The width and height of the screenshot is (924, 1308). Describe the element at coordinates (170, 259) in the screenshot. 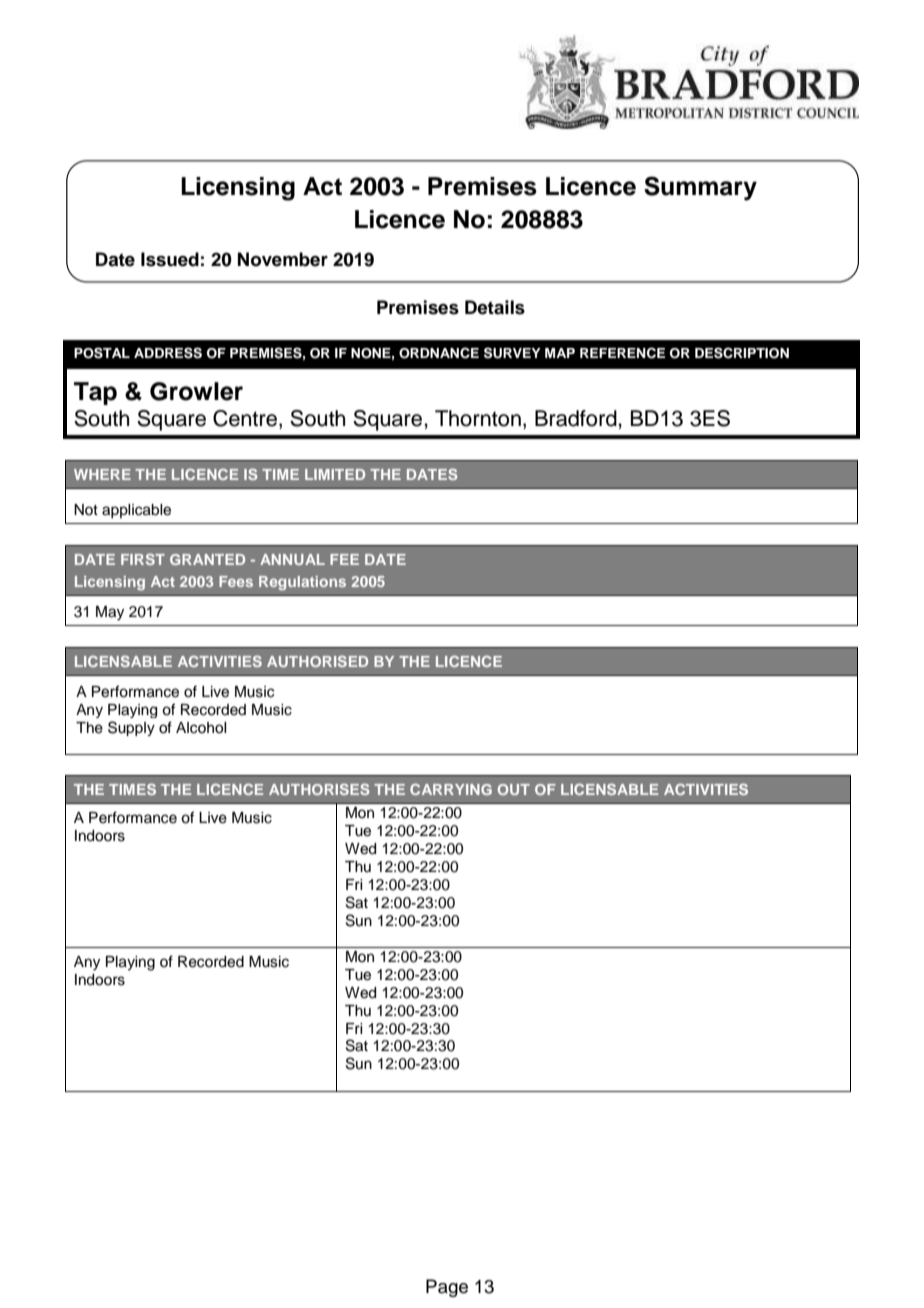

I see `Issued` at that location.
